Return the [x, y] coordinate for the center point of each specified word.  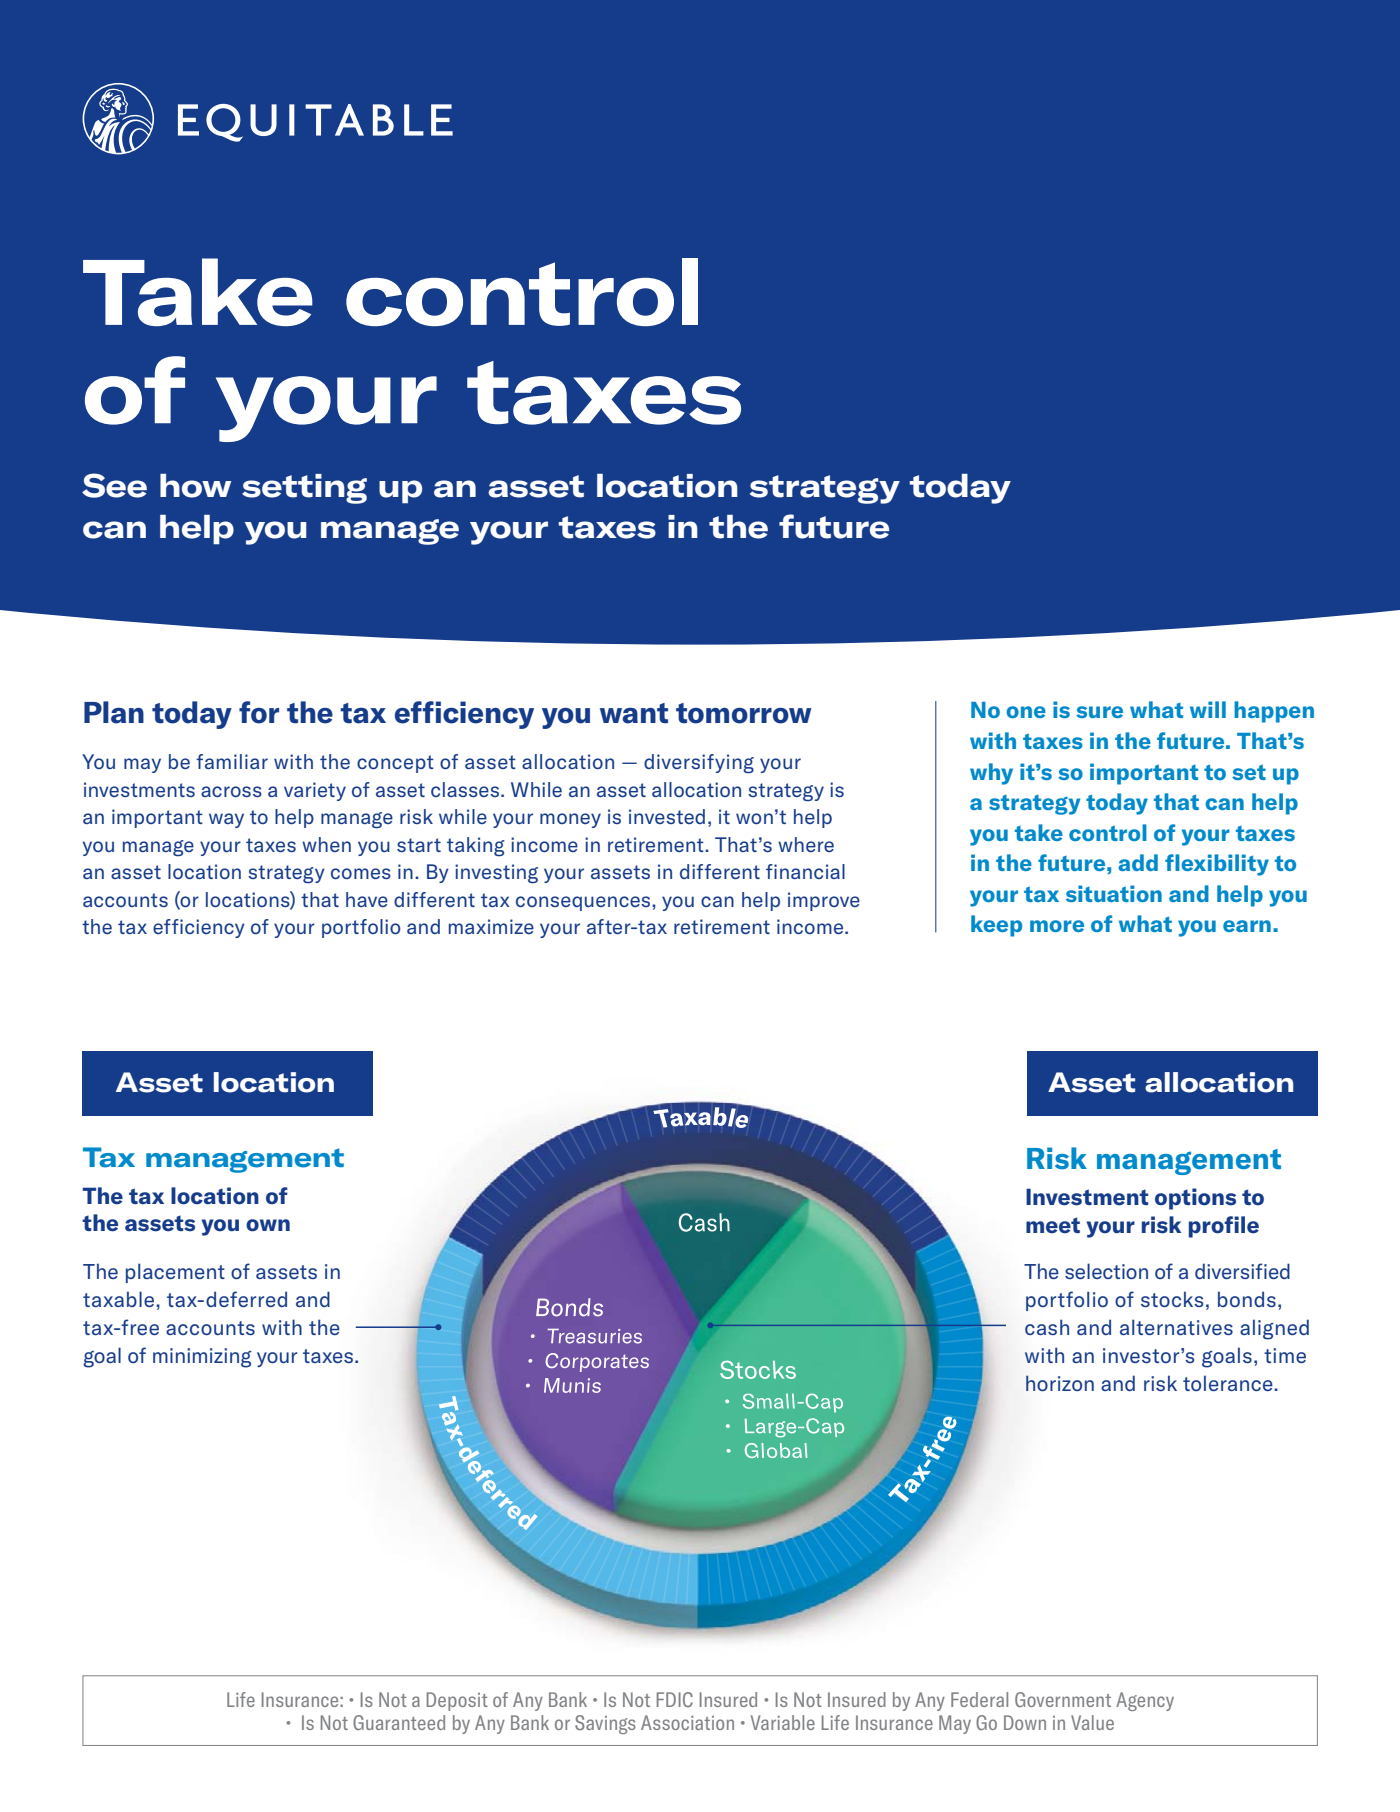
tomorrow [743, 713]
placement [175, 1273]
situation [1114, 893]
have [367, 899]
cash [1047, 1327]
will [1208, 709]
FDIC [675, 1699]
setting [304, 489]
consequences [584, 903]
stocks [1172, 1299]
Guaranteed [399, 1722]
